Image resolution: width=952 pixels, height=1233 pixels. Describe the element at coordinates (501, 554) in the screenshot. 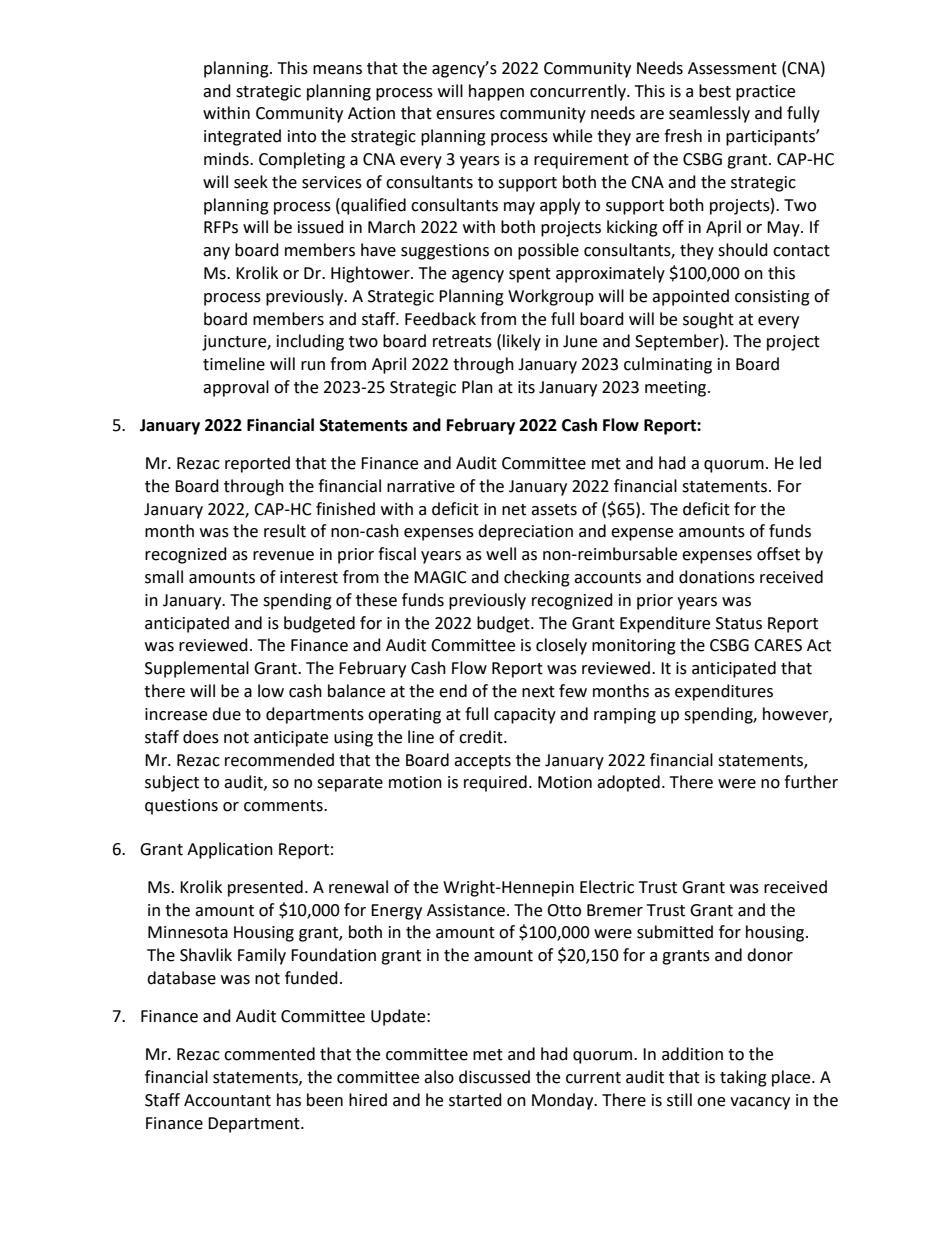

I see `well` at that location.
